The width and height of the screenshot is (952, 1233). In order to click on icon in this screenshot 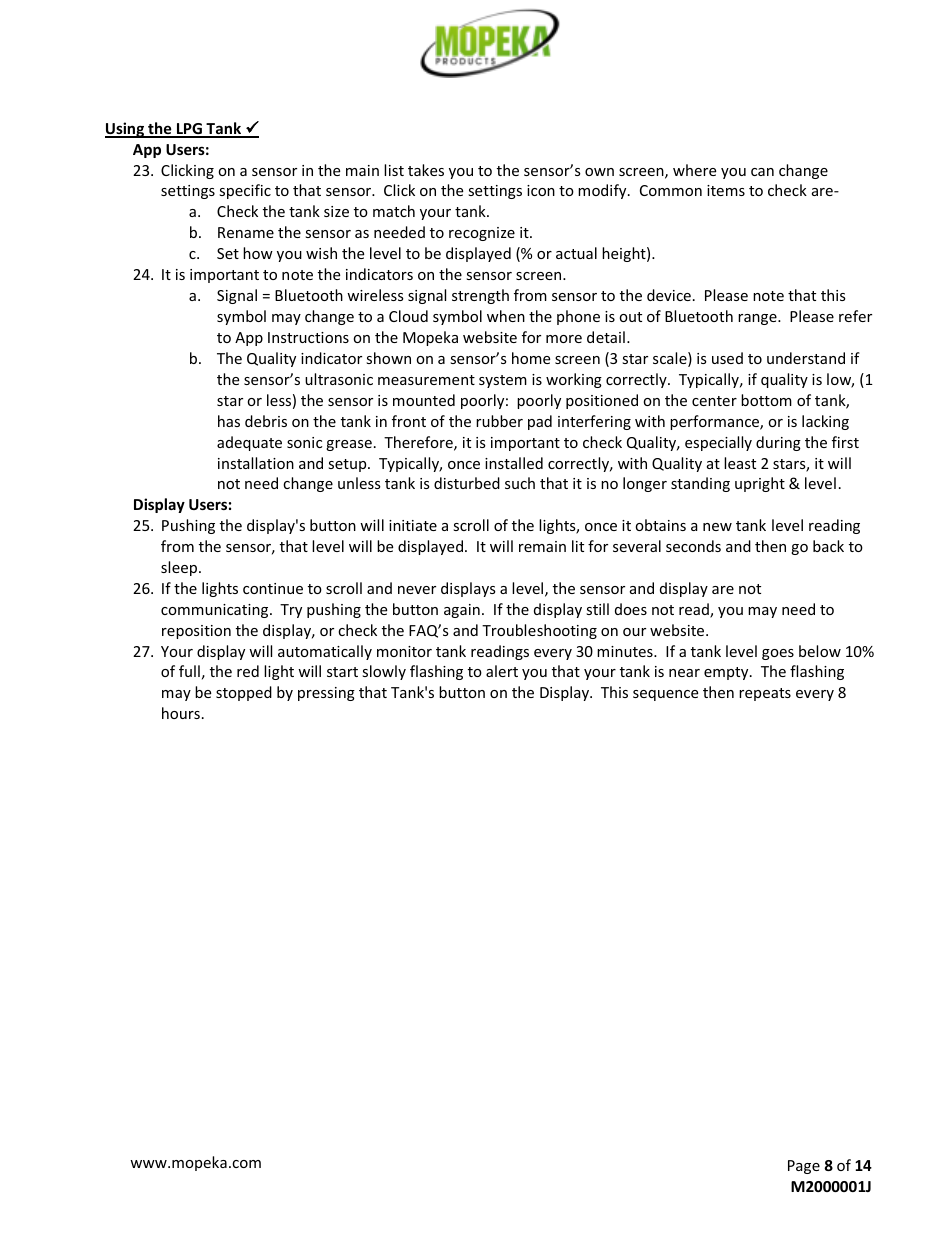, I will do `click(541, 190)`.
